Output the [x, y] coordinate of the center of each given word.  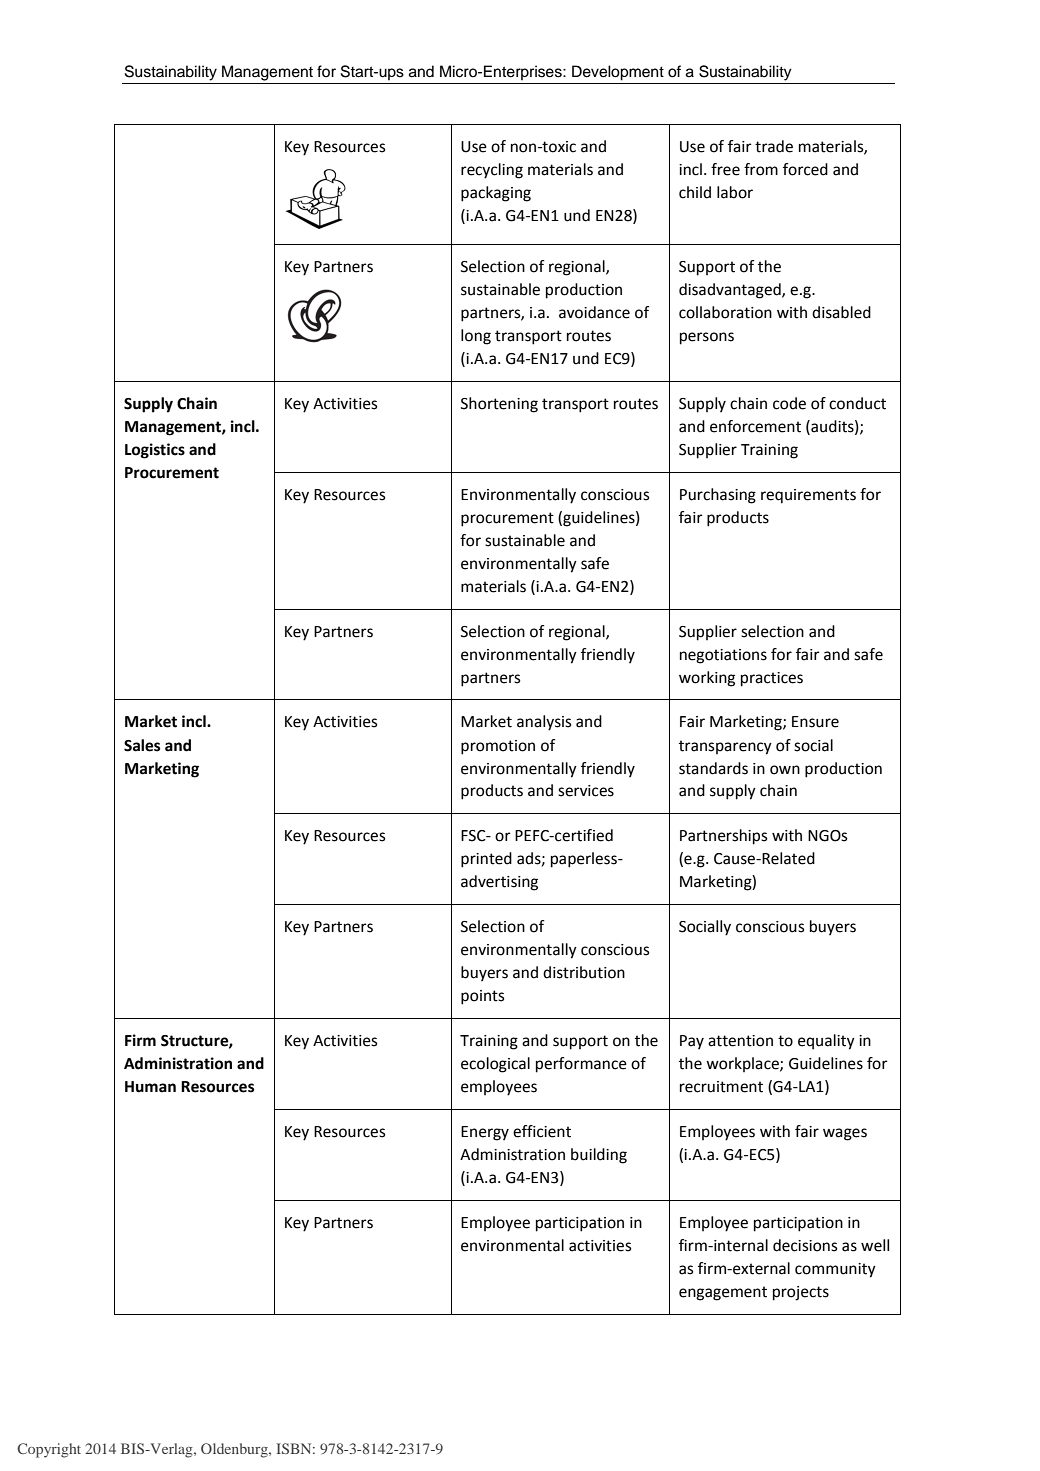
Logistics [155, 451]
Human [150, 1087]
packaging [496, 194]
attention [740, 1041]
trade [774, 146]
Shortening [499, 405]
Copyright [49, 1450]
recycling [492, 171]
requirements [808, 496]
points [482, 997]
